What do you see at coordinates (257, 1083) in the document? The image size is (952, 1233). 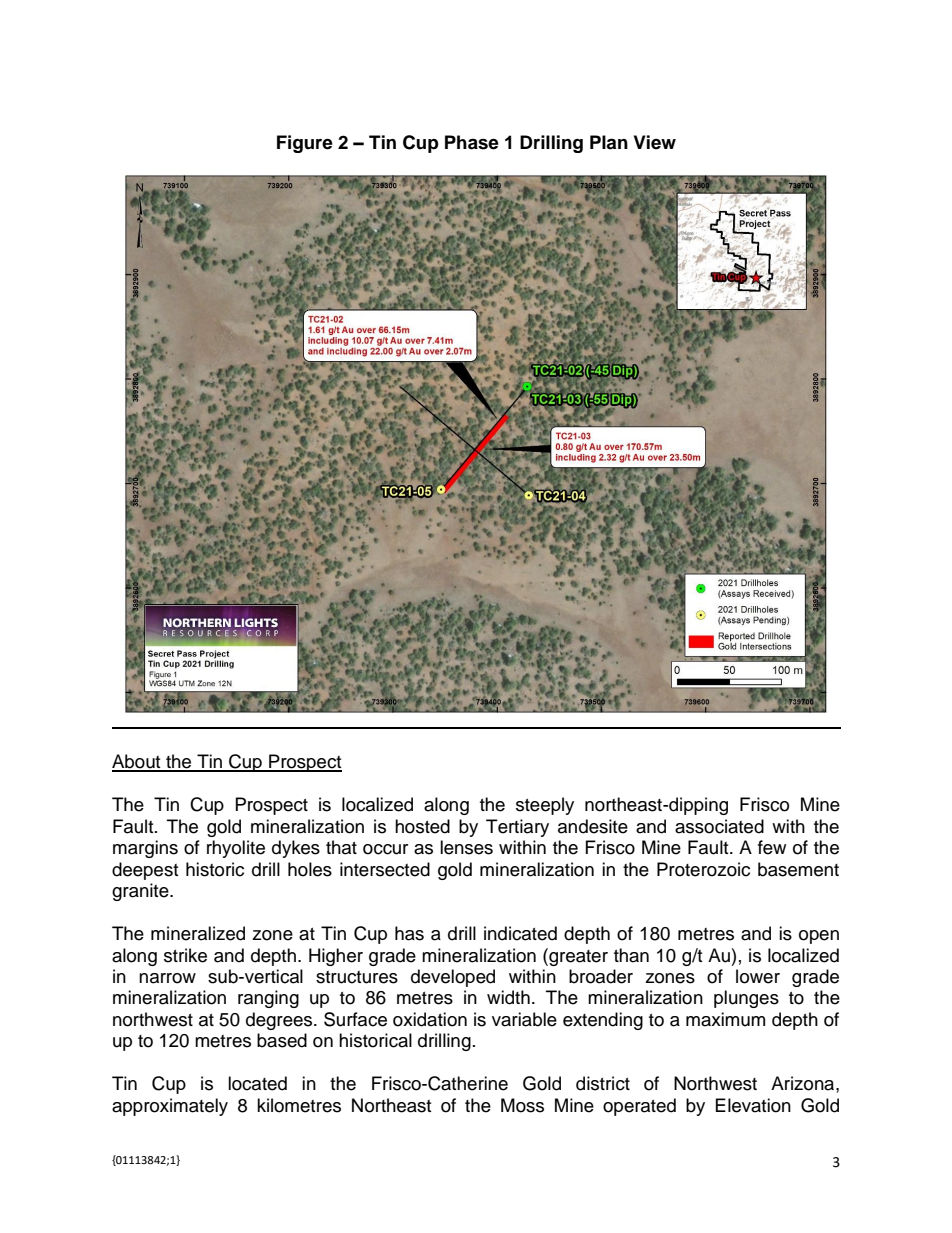 I see `located` at bounding box center [257, 1083].
